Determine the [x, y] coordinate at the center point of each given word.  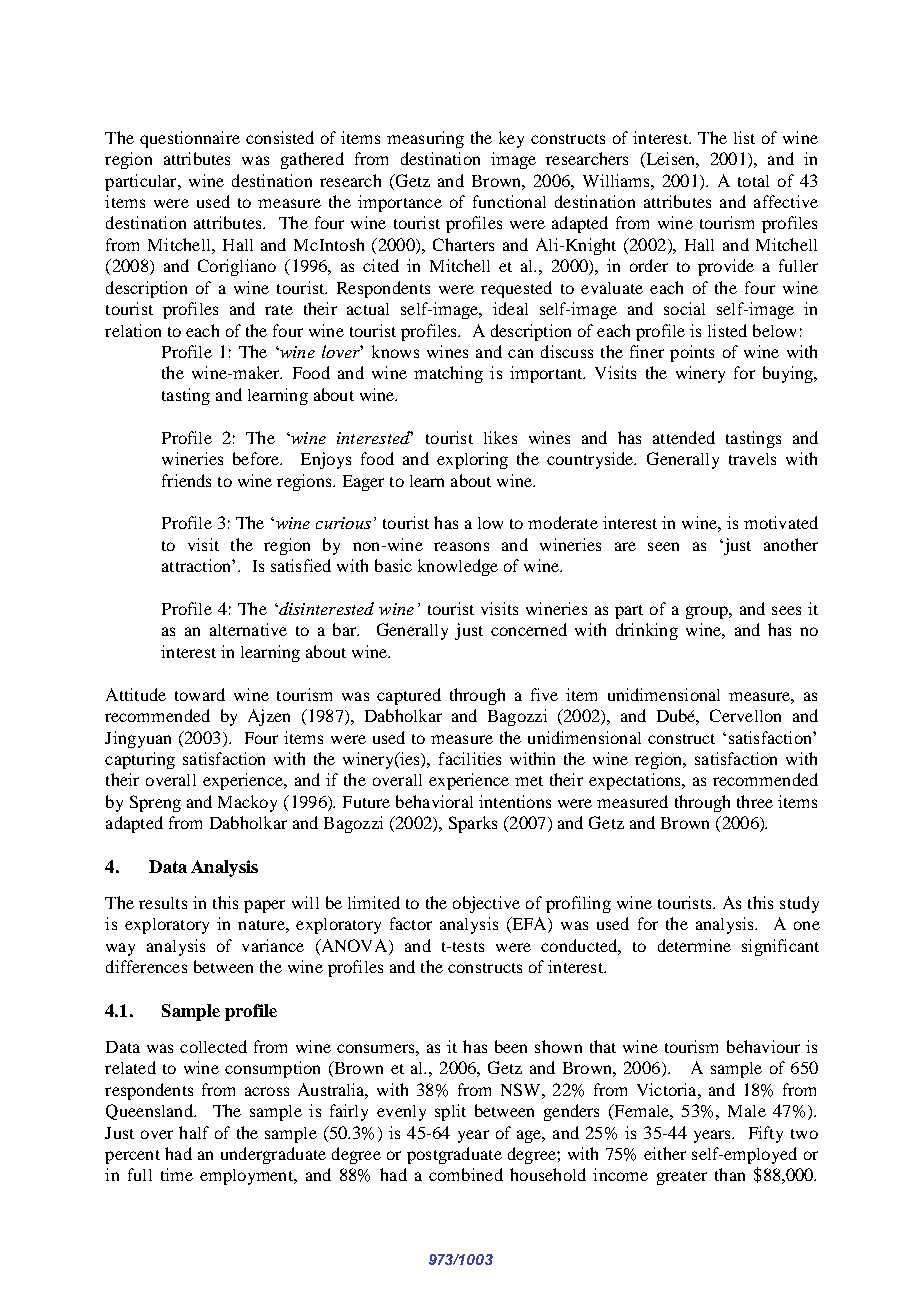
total [753, 181]
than [730, 1174]
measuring [425, 139]
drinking [647, 631]
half [194, 1132]
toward [200, 694]
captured [409, 696]
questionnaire [190, 139]
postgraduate [454, 1155]
